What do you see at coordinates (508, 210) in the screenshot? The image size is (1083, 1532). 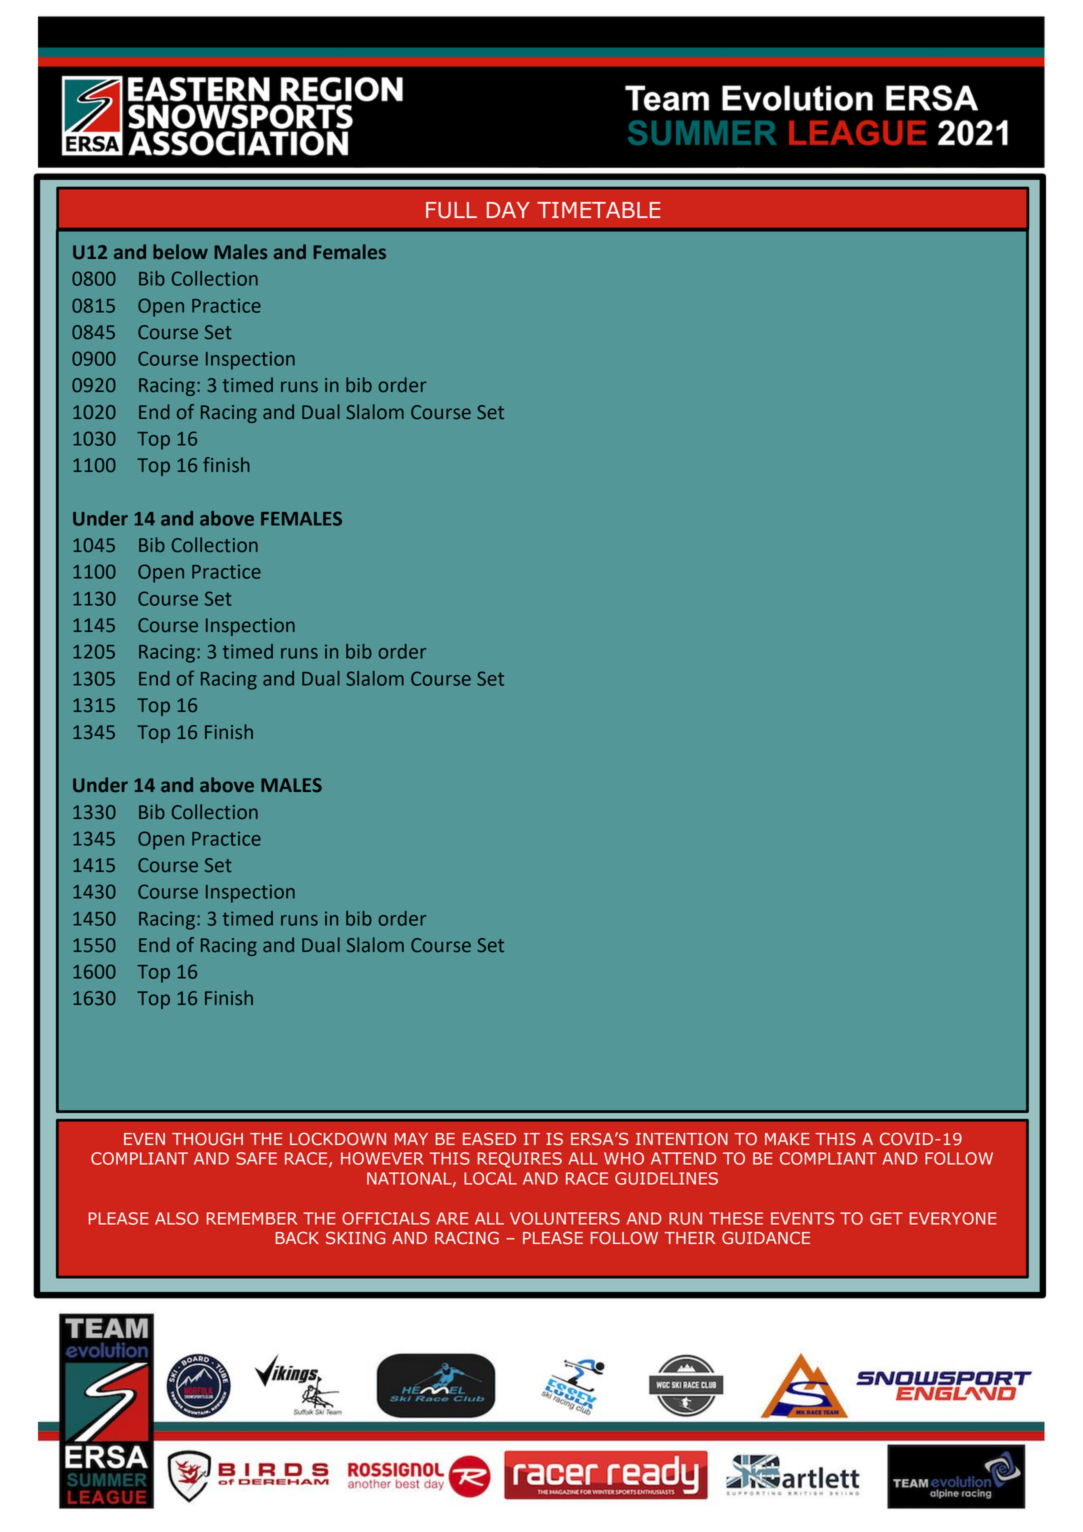 I see `DAY` at bounding box center [508, 210].
